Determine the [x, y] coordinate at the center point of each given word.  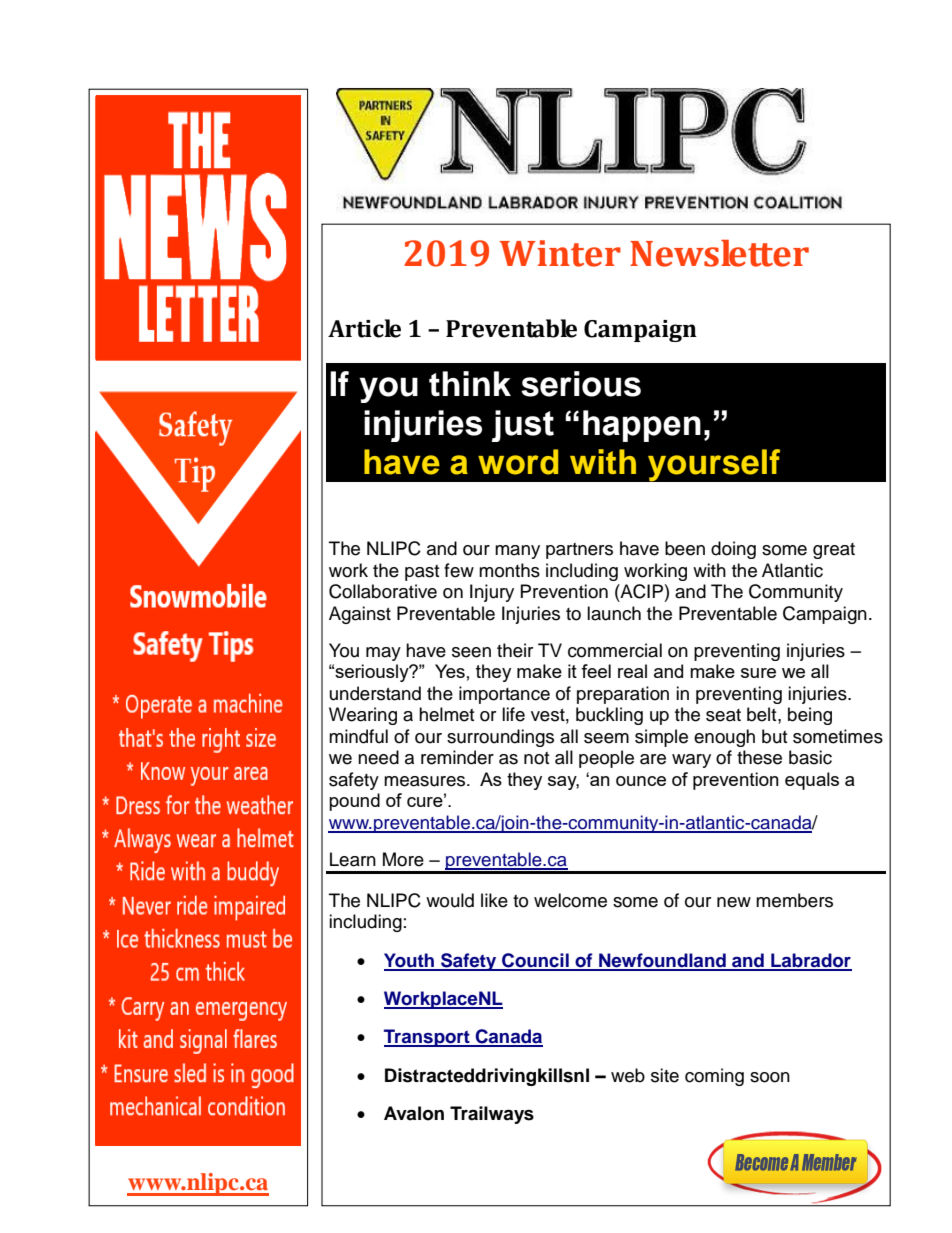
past [422, 573]
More [403, 859]
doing [733, 550]
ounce [641, 781]
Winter [560, 253]
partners [579, 551]
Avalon [414, 1113]
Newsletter [719, 253]
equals [812, 781]
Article [364, 328]
